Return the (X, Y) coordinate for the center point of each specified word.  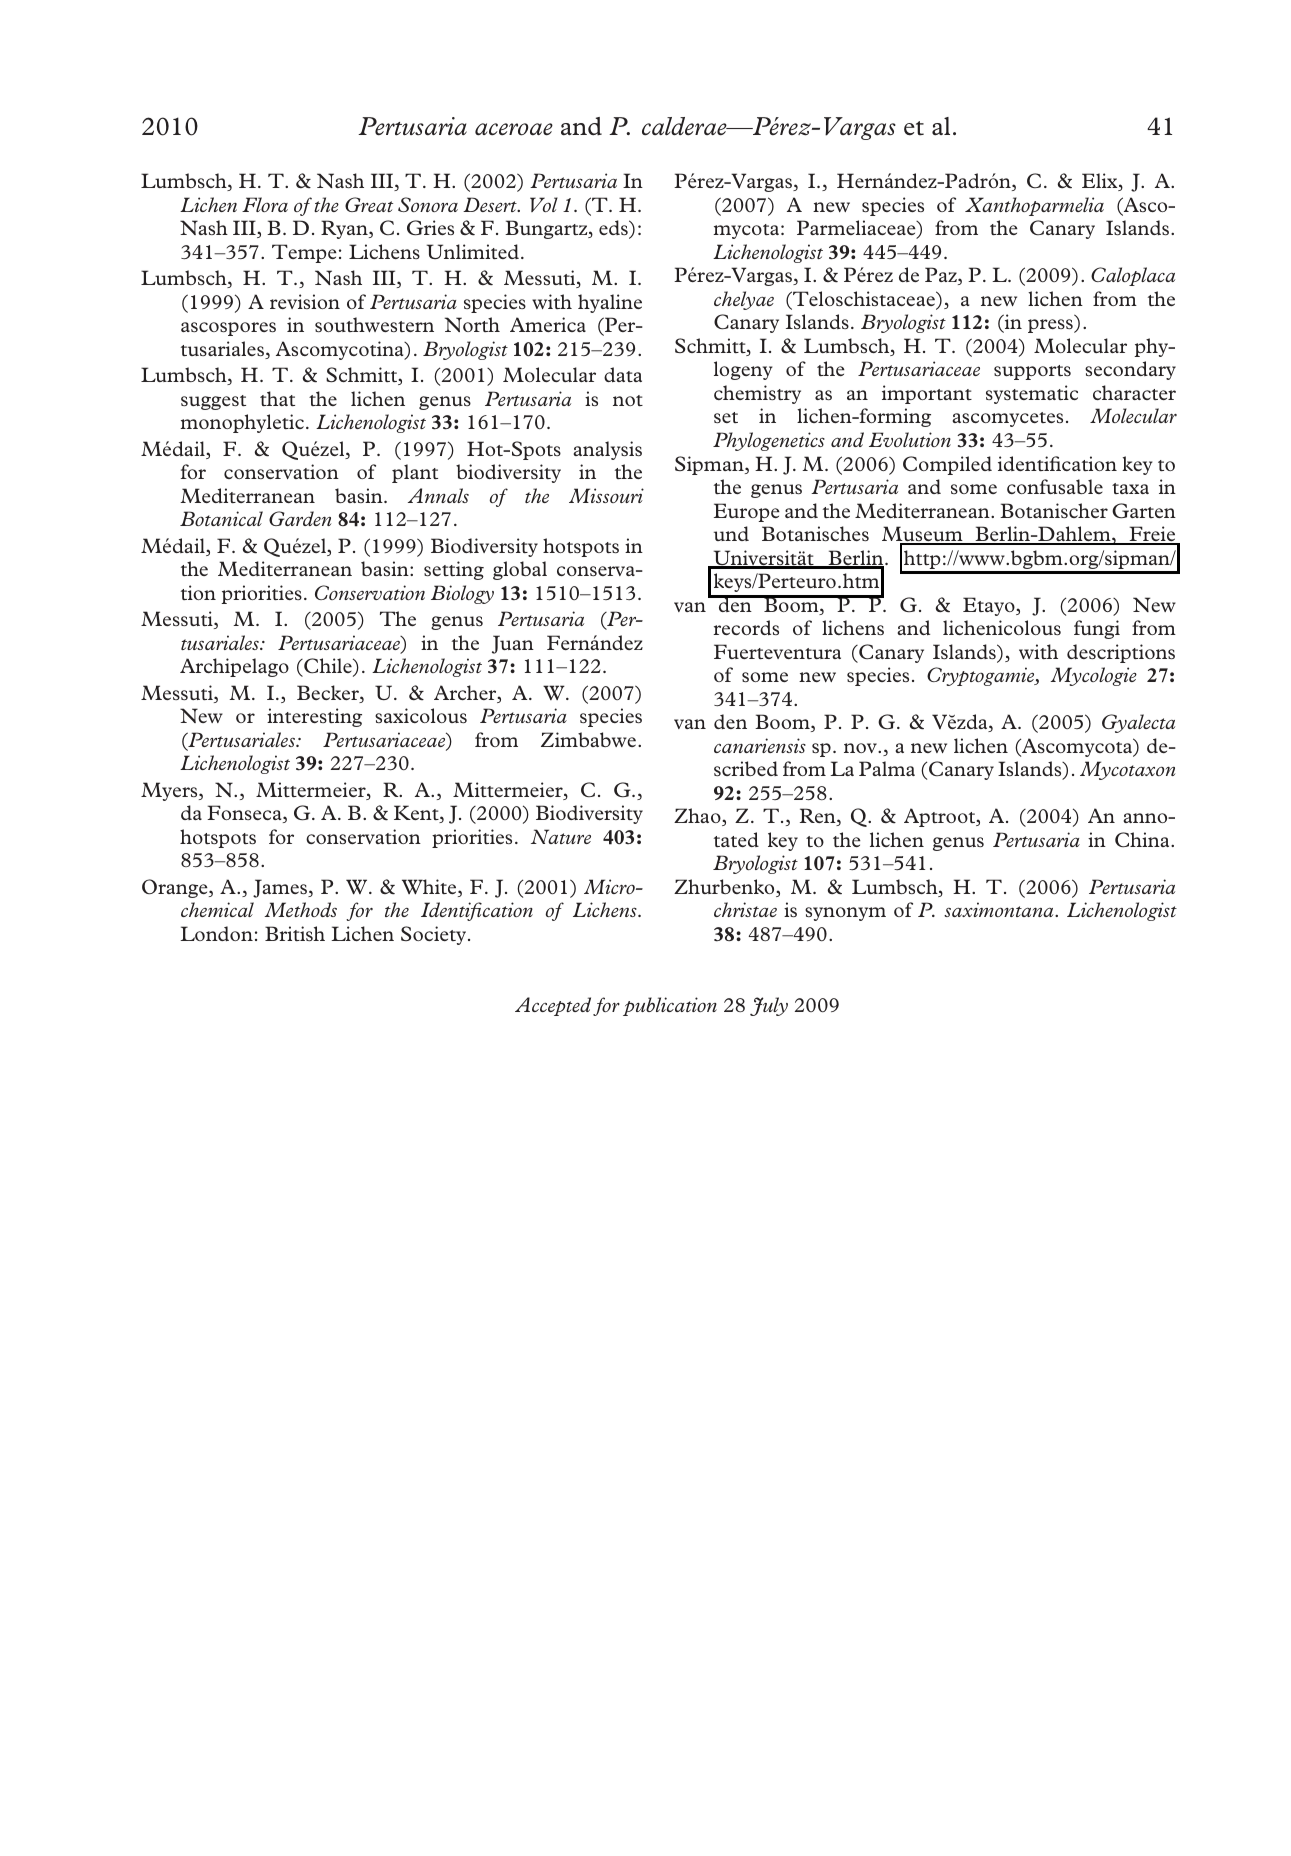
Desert (491, 204)
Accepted (553, 1006)
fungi (1097, 629)
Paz (942, 276)
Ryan (345, 229)
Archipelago (234, 667)
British (295, 933)
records (746, 627)
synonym (845, 914)
